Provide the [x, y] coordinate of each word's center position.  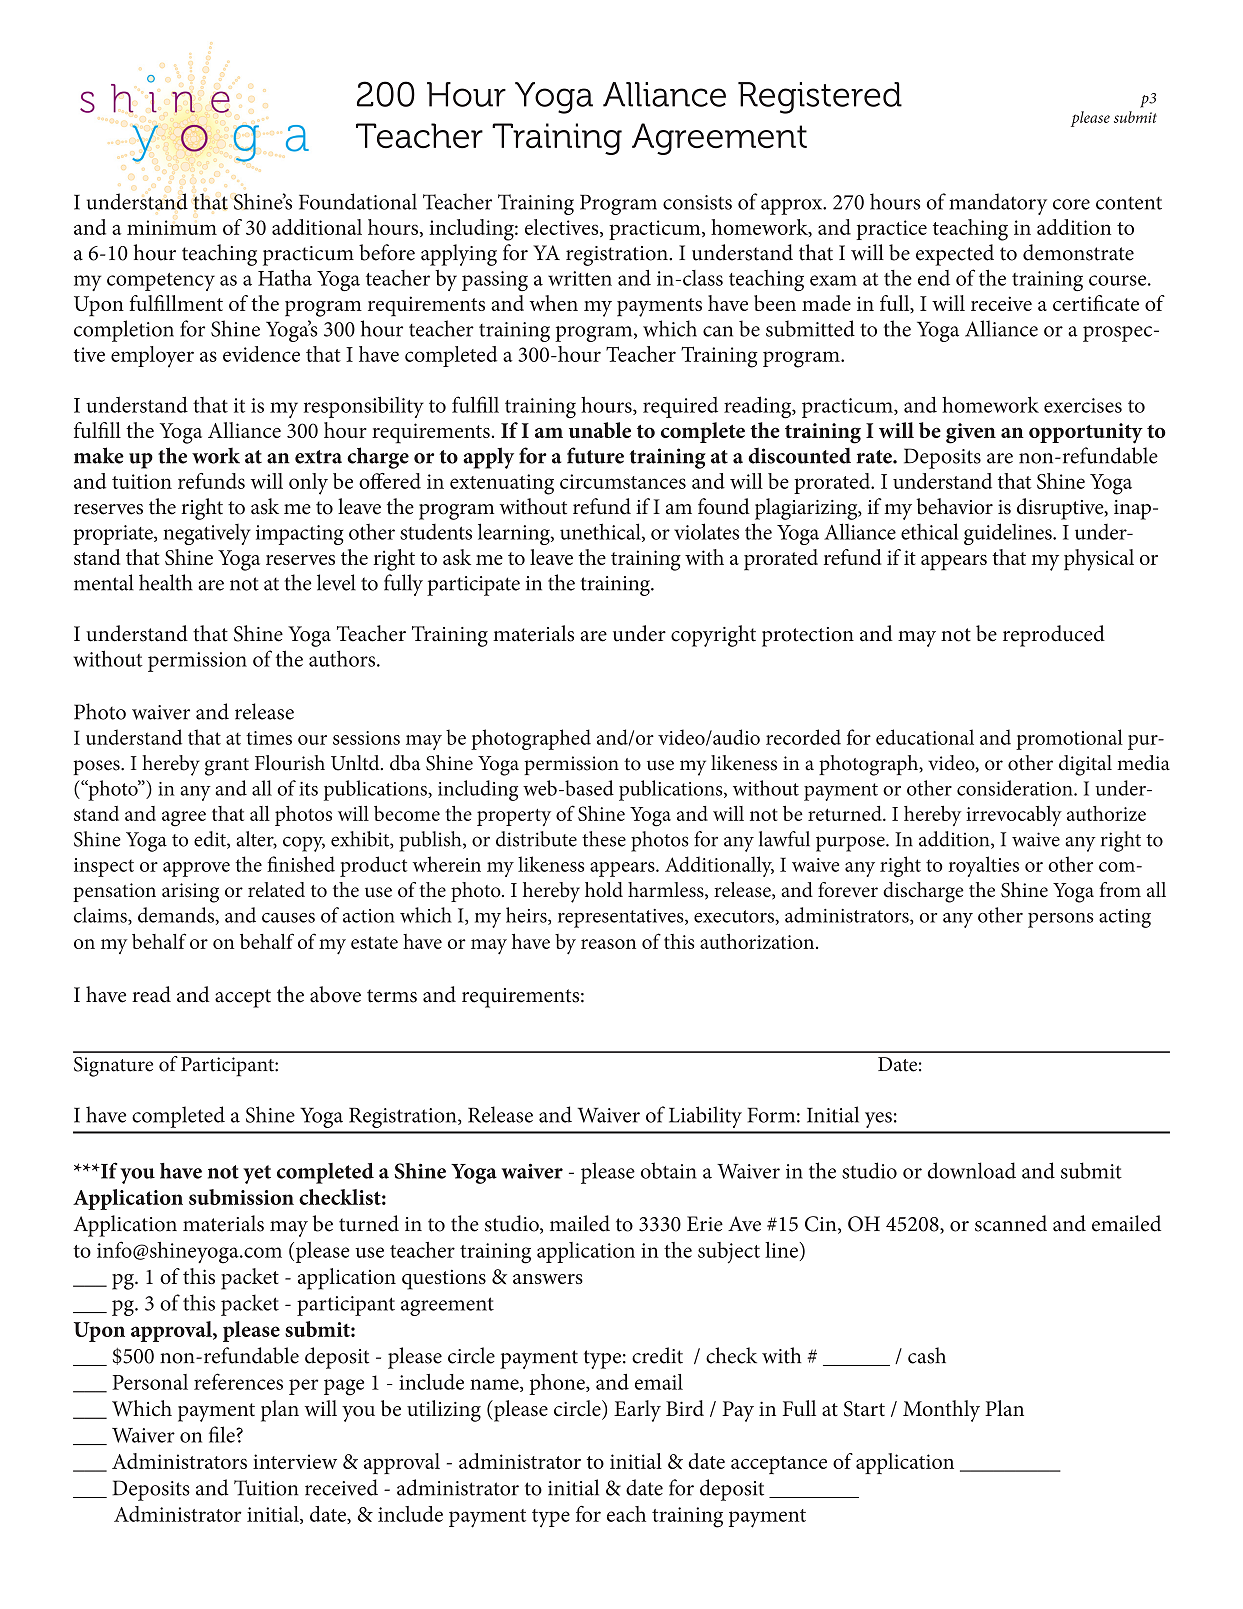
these [604, 839]
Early [637, 1411]
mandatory [998, 204]
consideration [1016, 788]
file [223, 1434]
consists [697, 202]
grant [227, 767]
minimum [172, 227]
